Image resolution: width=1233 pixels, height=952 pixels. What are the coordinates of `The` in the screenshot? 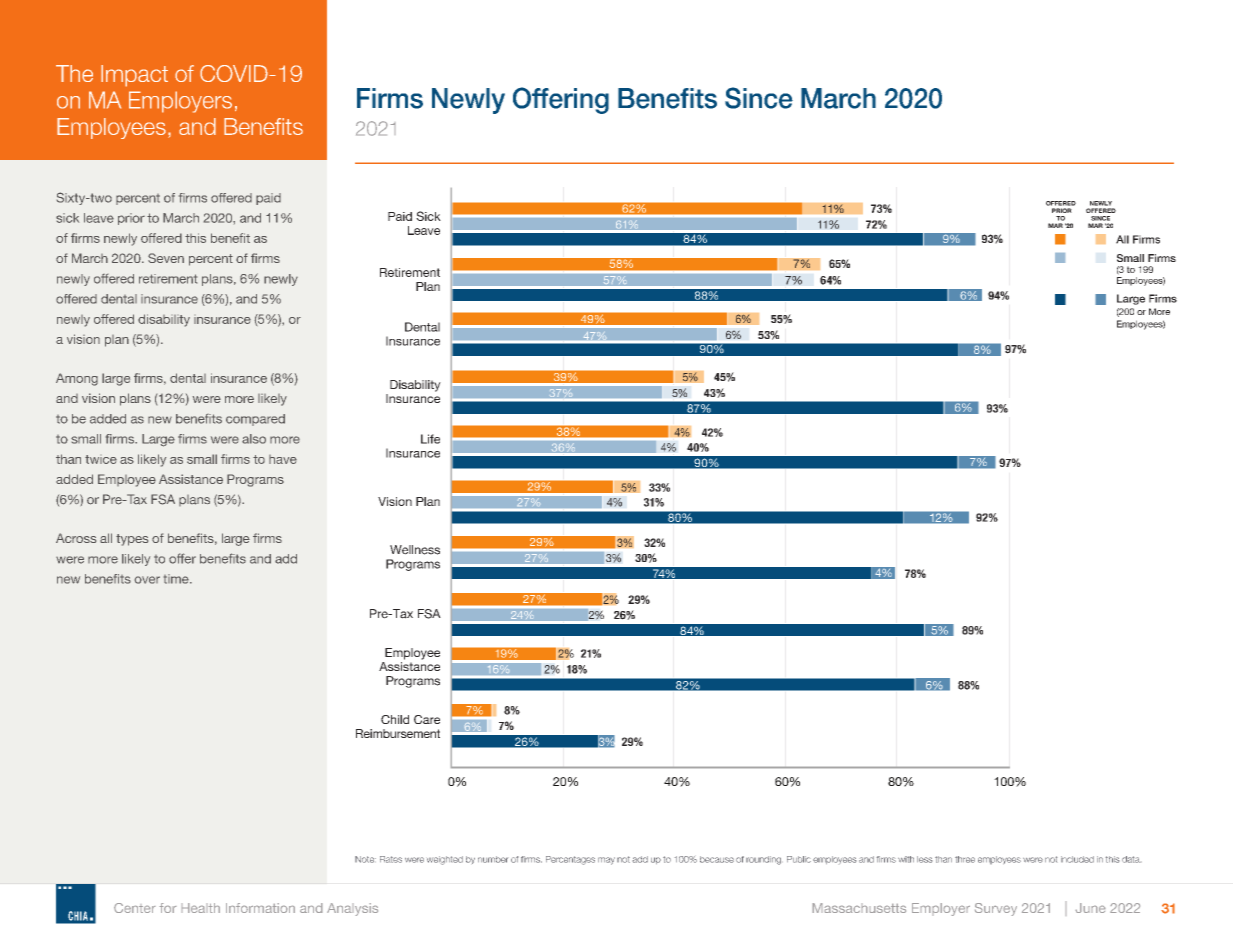 It's located at (74, 73).
